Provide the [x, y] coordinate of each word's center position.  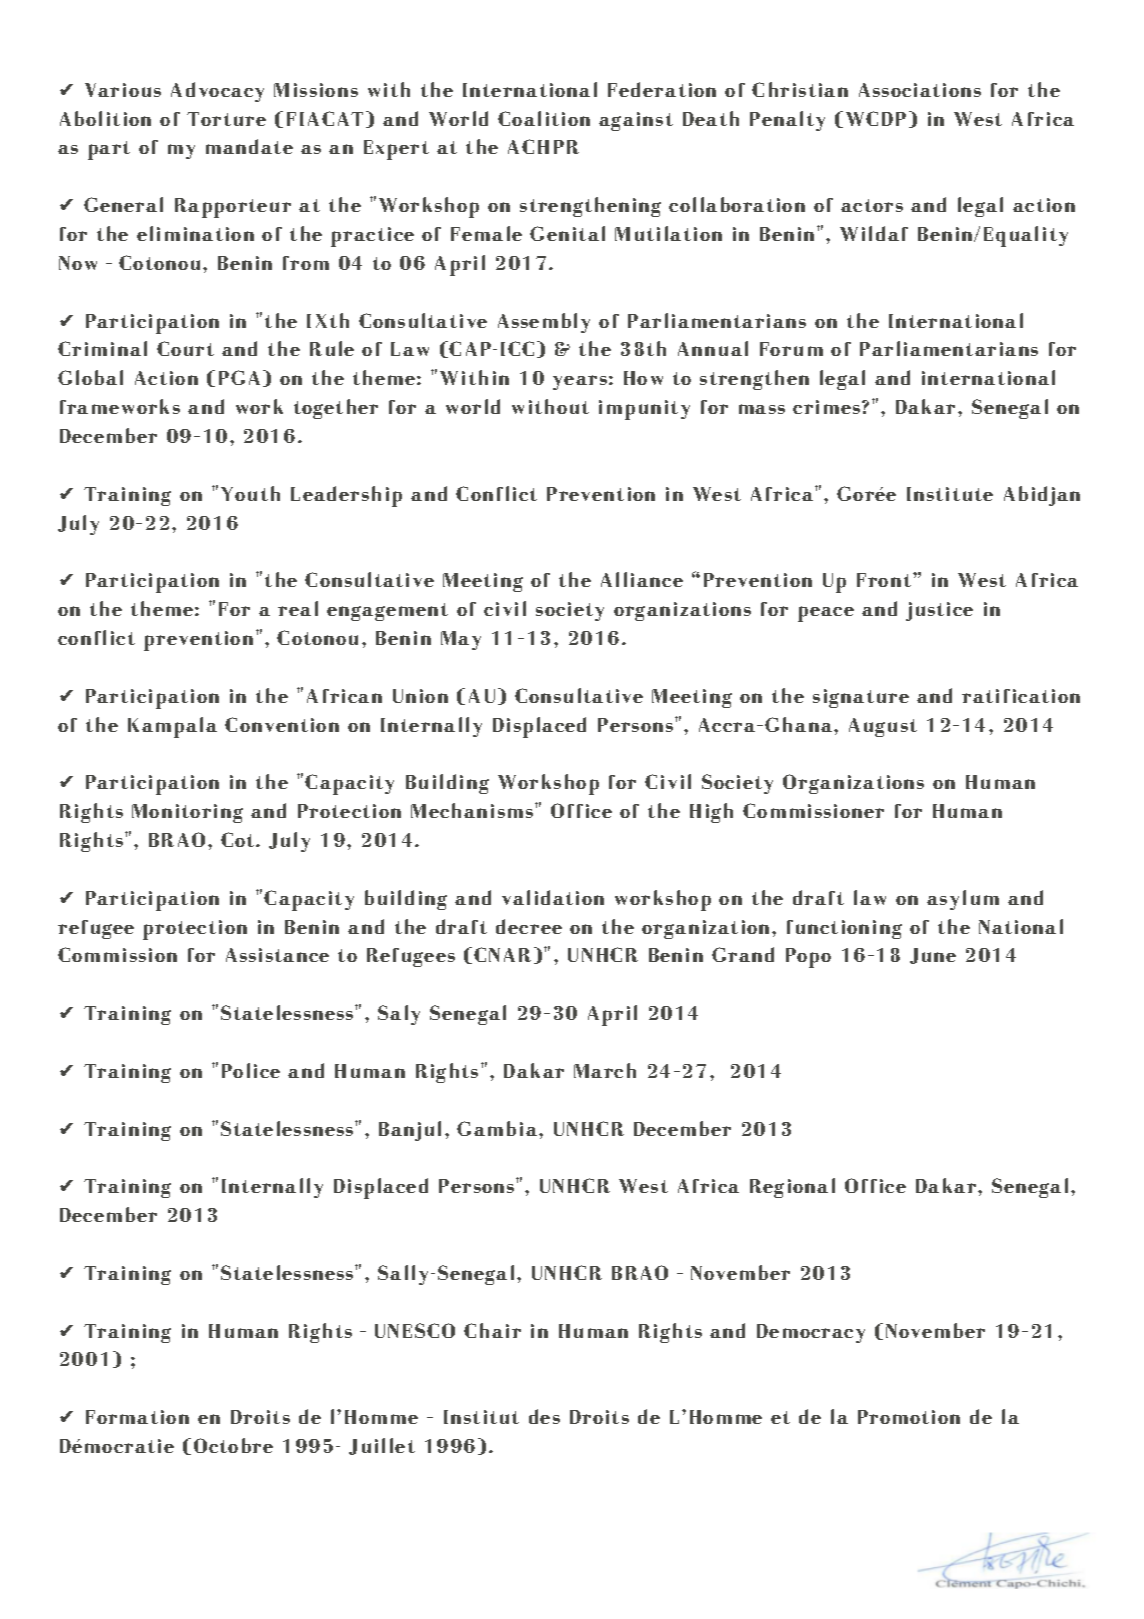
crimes [828, 407]
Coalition [544, 118]
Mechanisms [473, 810]
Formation [137, 1417]
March [605, 1070]
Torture [226, 119]
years [580, 382]
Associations [920, 90]
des [544, 1416]
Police [251, 1070]
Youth [250, 493]
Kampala [172, 727]
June [933, 956]
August [883, 727]
